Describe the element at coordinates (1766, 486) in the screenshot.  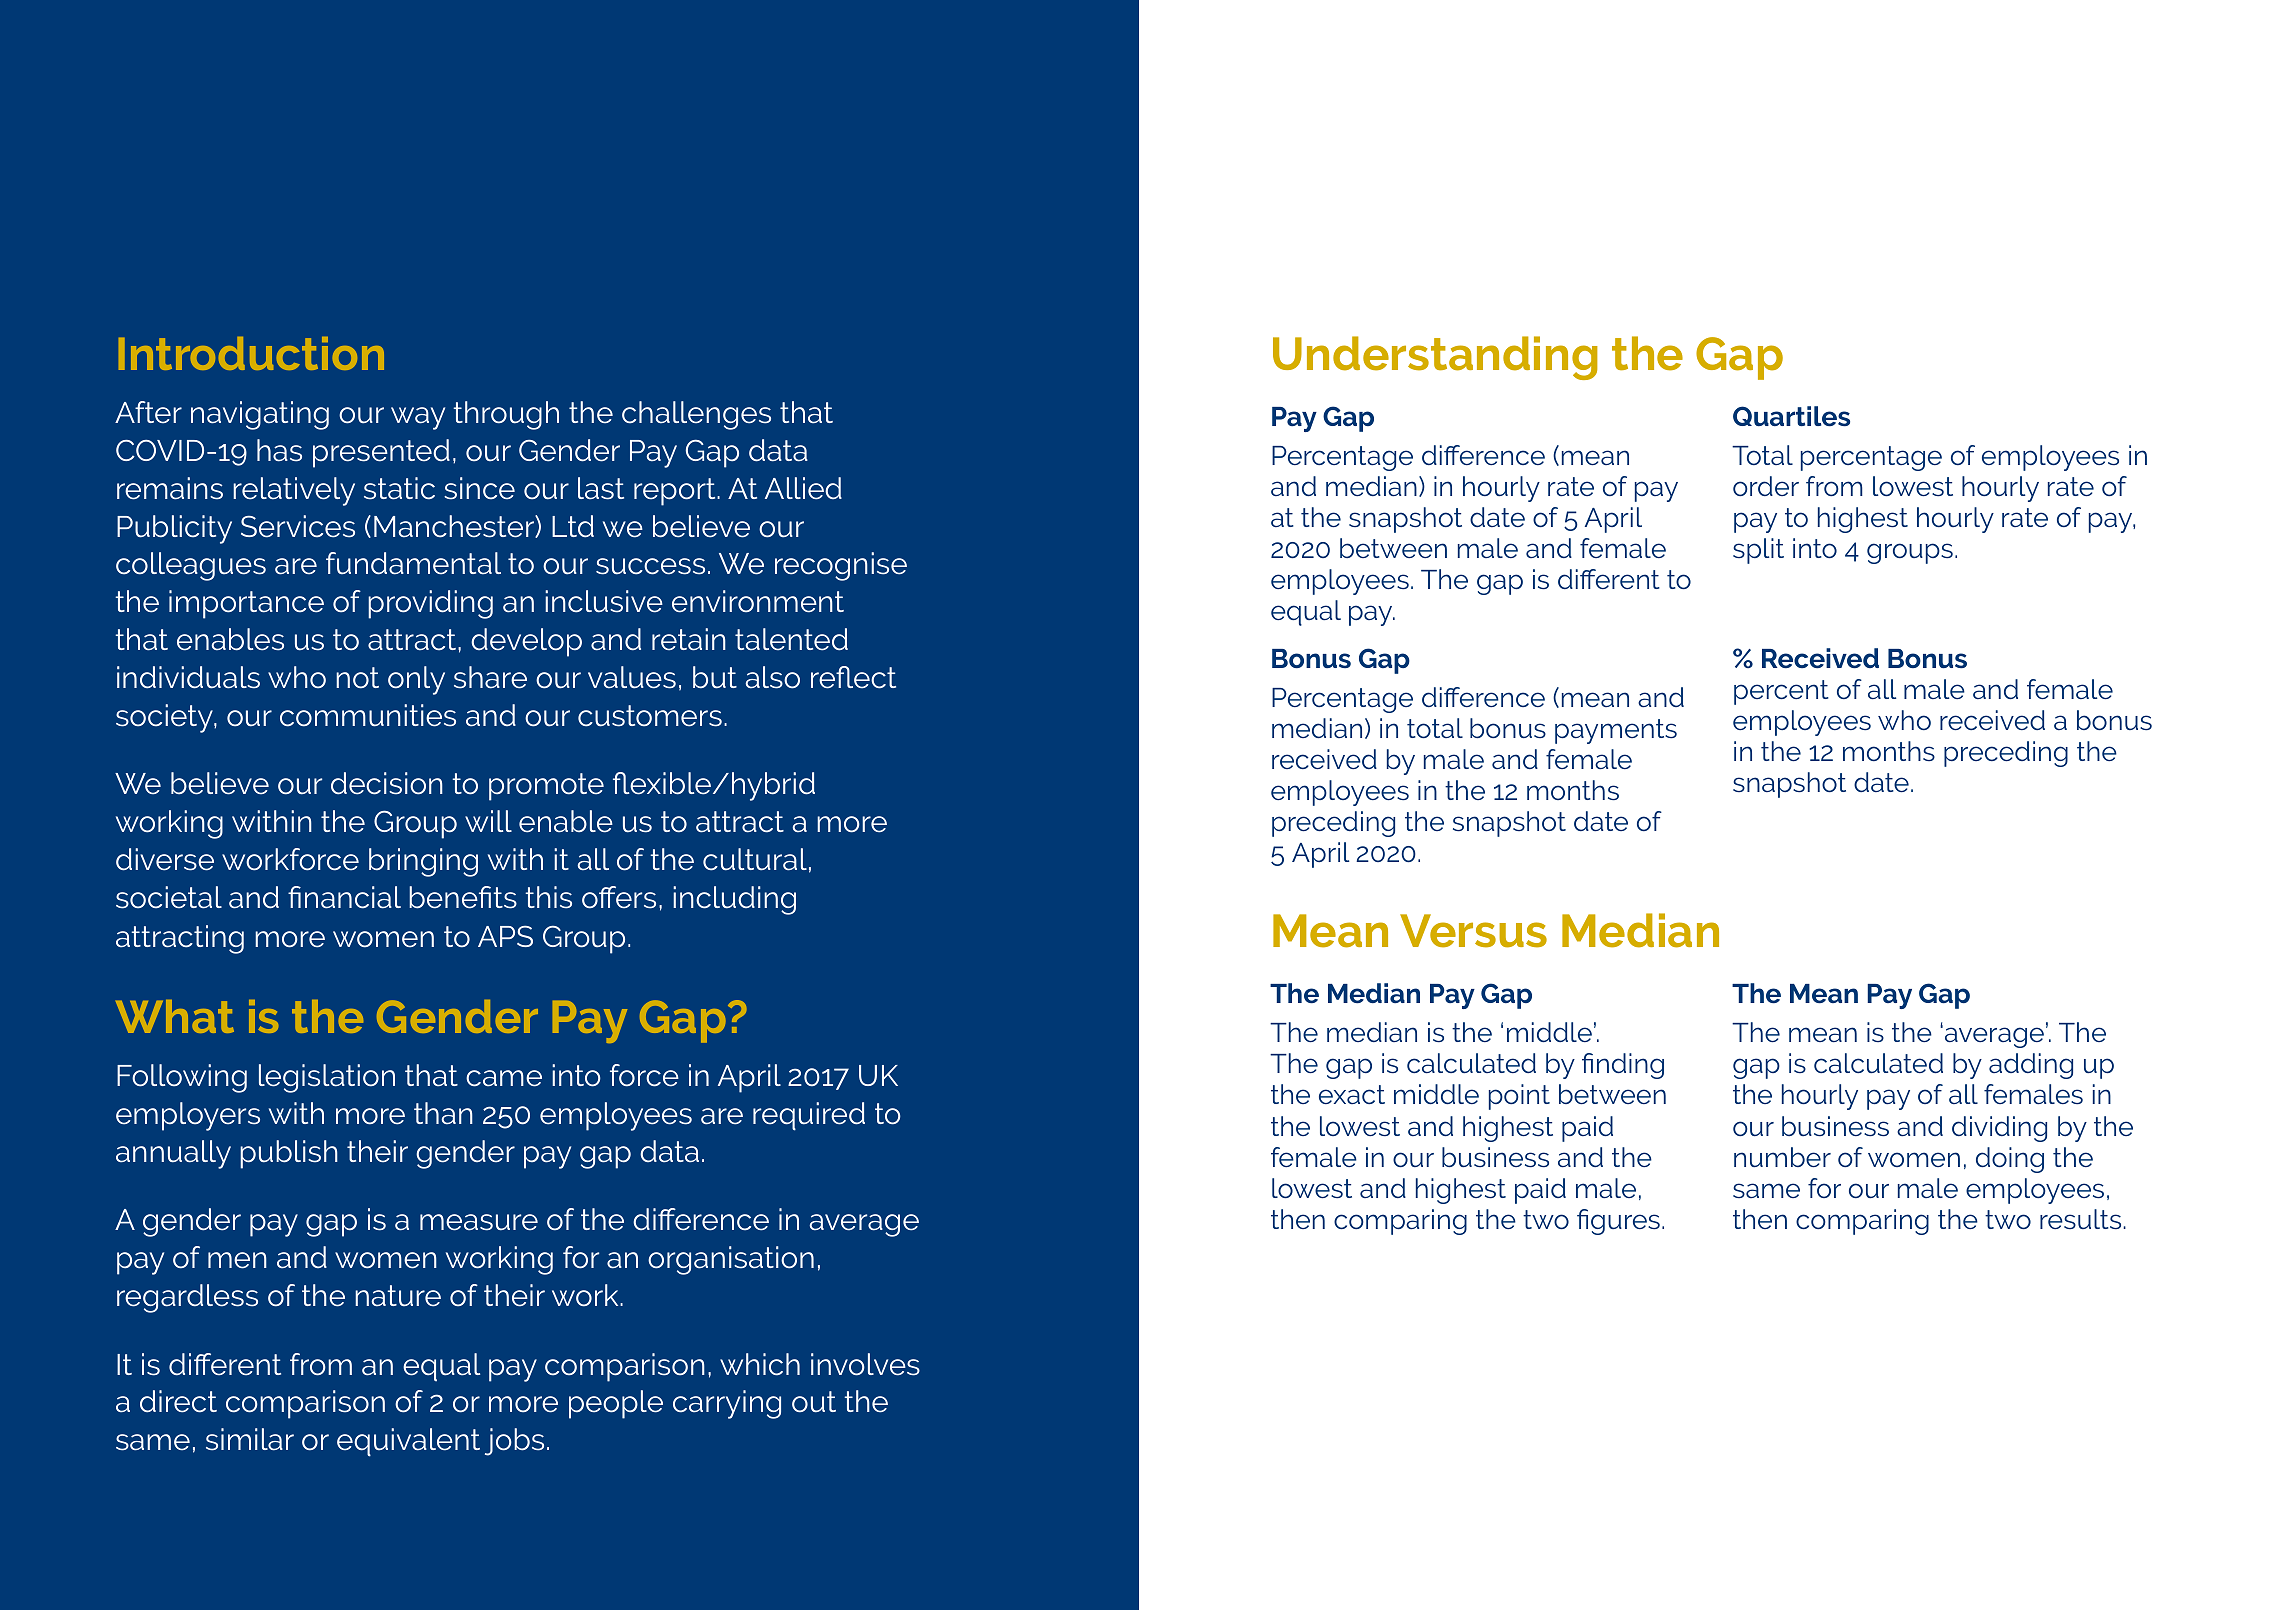
I see `order` at that location.
